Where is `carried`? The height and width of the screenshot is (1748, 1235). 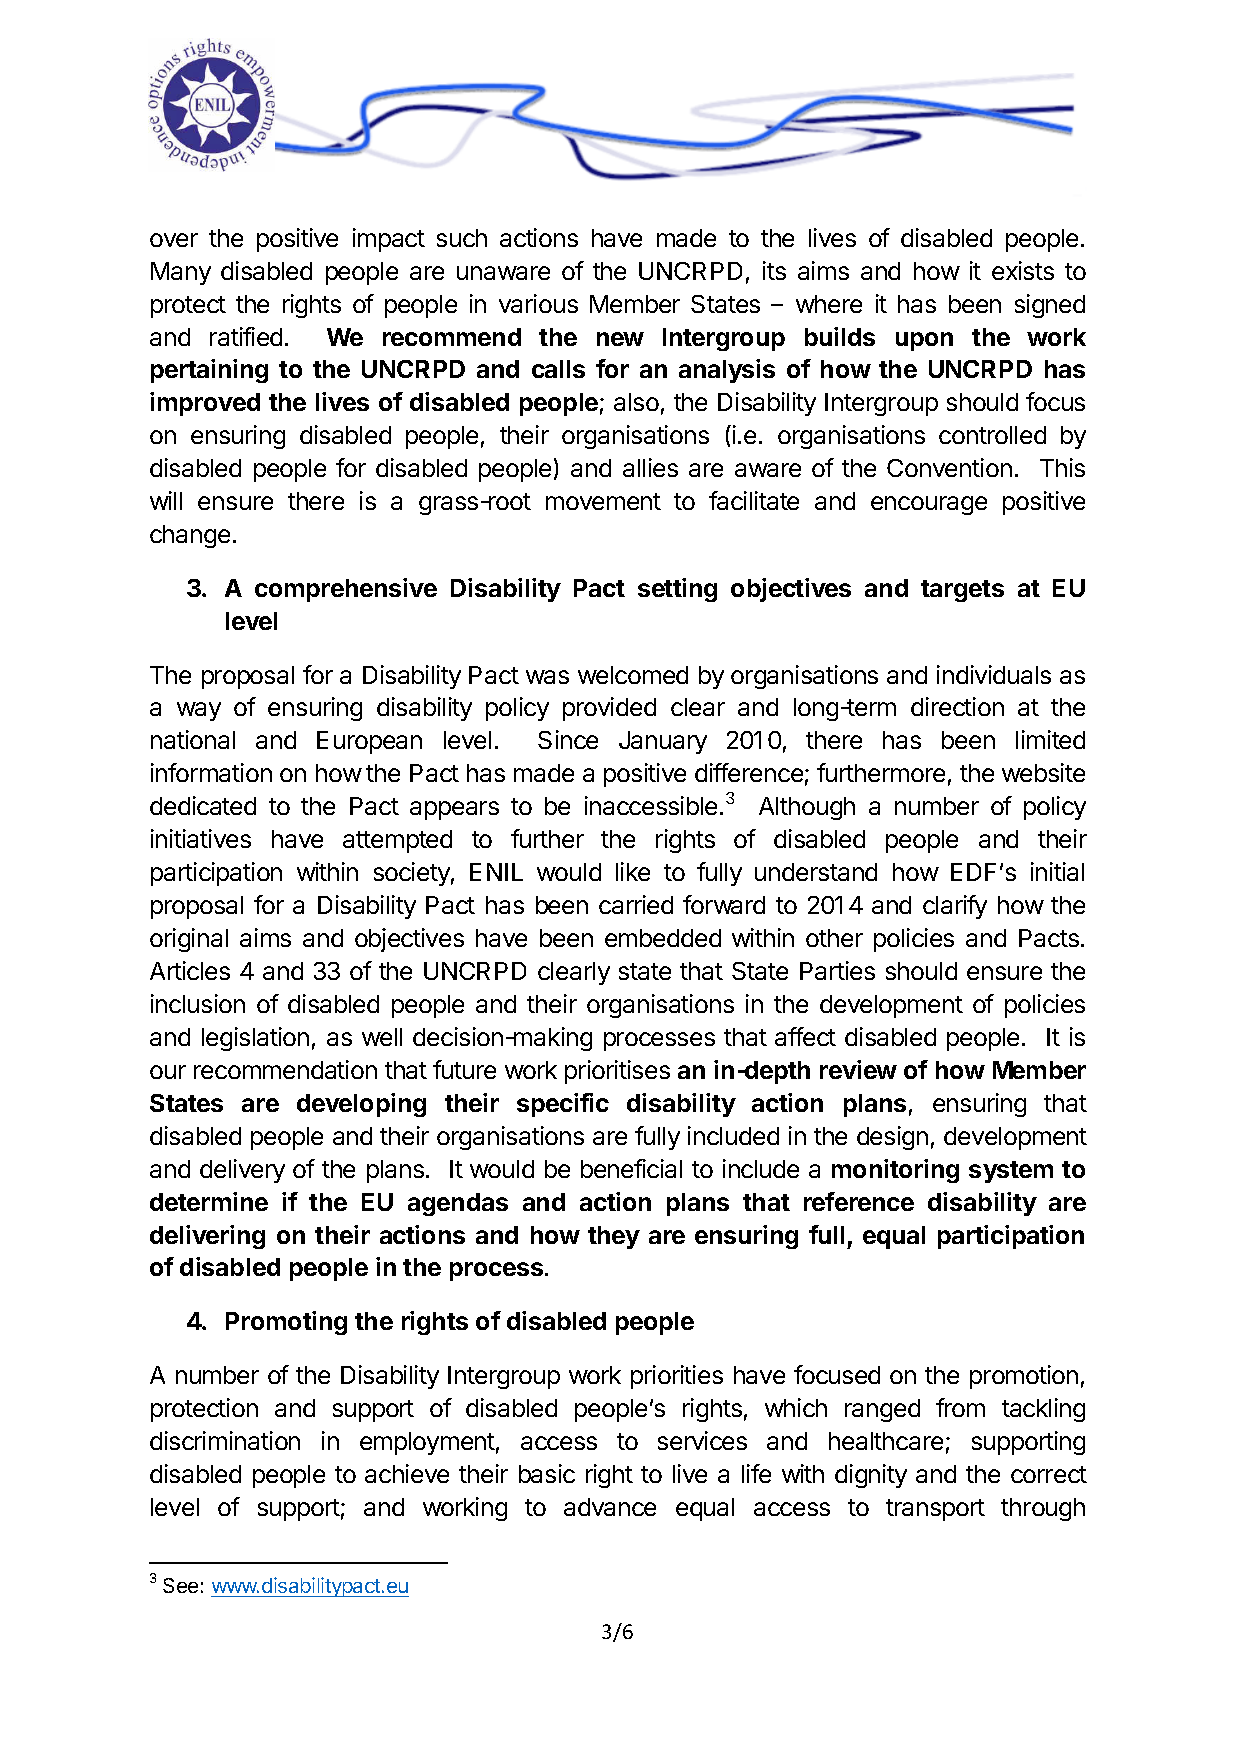 carried is located at coordinates (636, 904).
